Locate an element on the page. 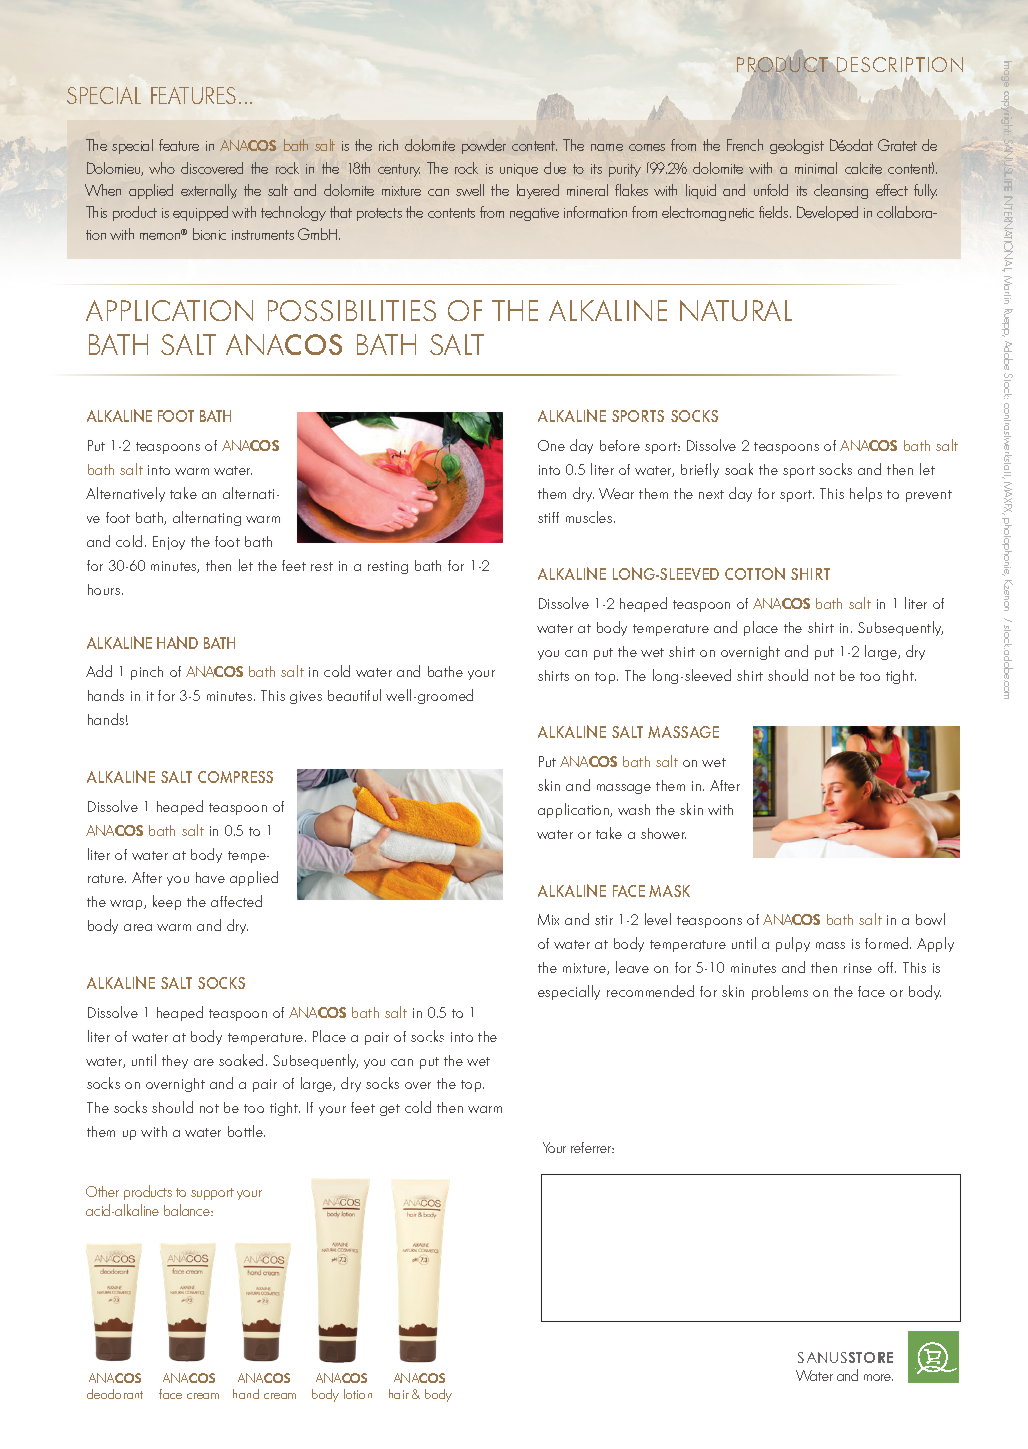 The image size is (1028, 1449). hair is located at coordinates (399, 1394).
